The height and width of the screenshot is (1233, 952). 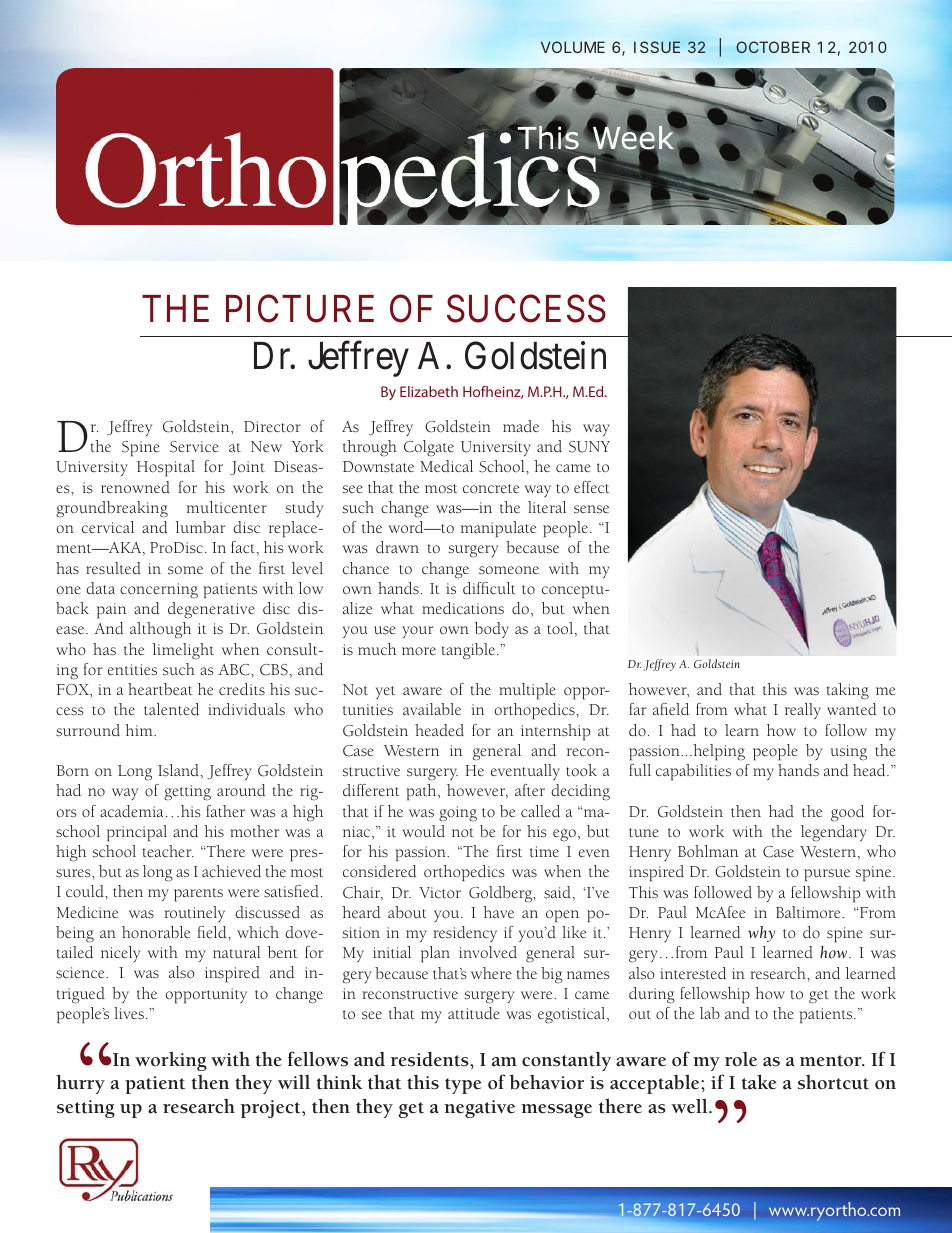 What do you see at coordinates (300, 309) in the screenshot?
I see `PICTURE` at bounding box center [300, 309].
